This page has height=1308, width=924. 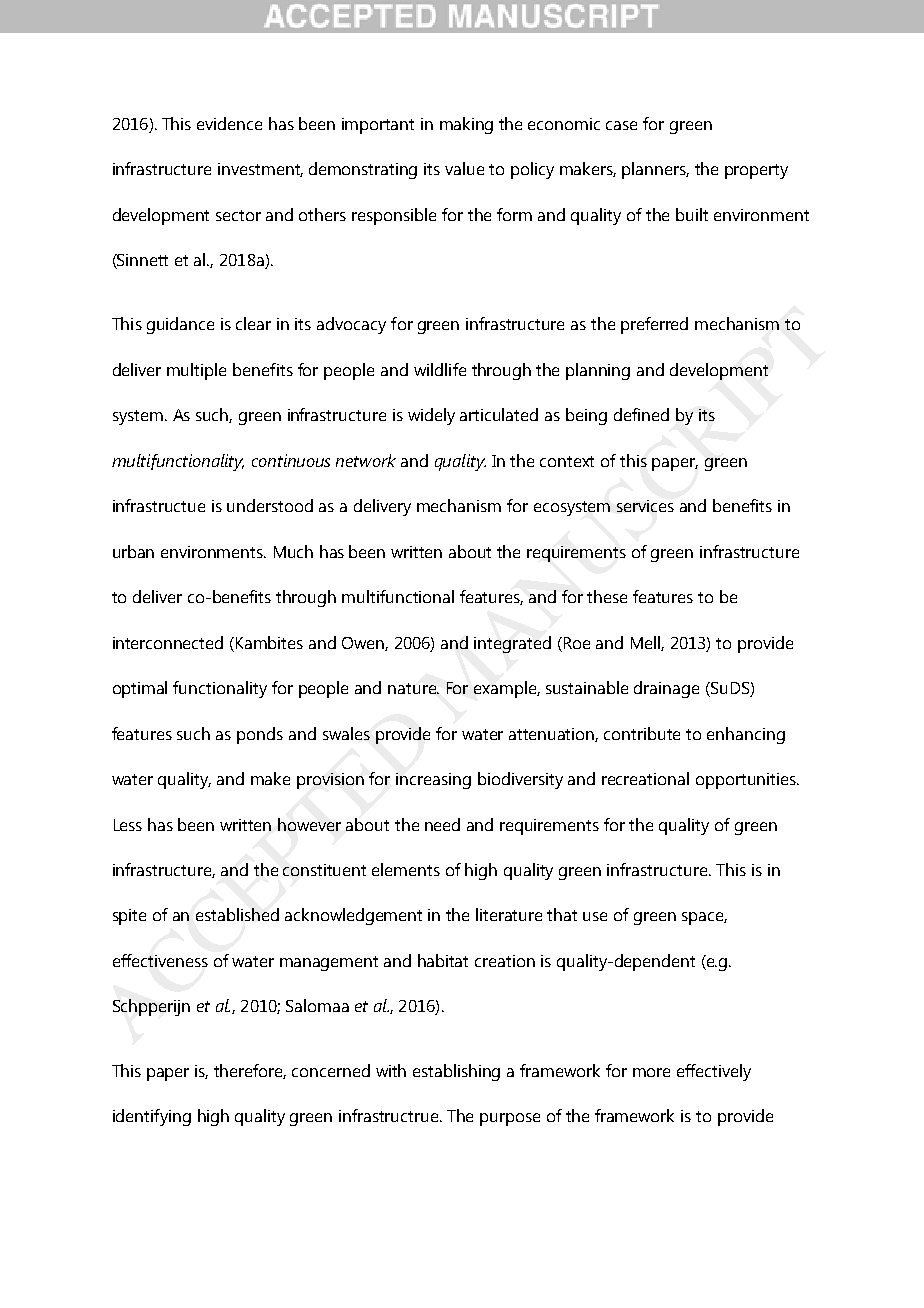 I want to click on interconnected, so click(x=168, y=642).
